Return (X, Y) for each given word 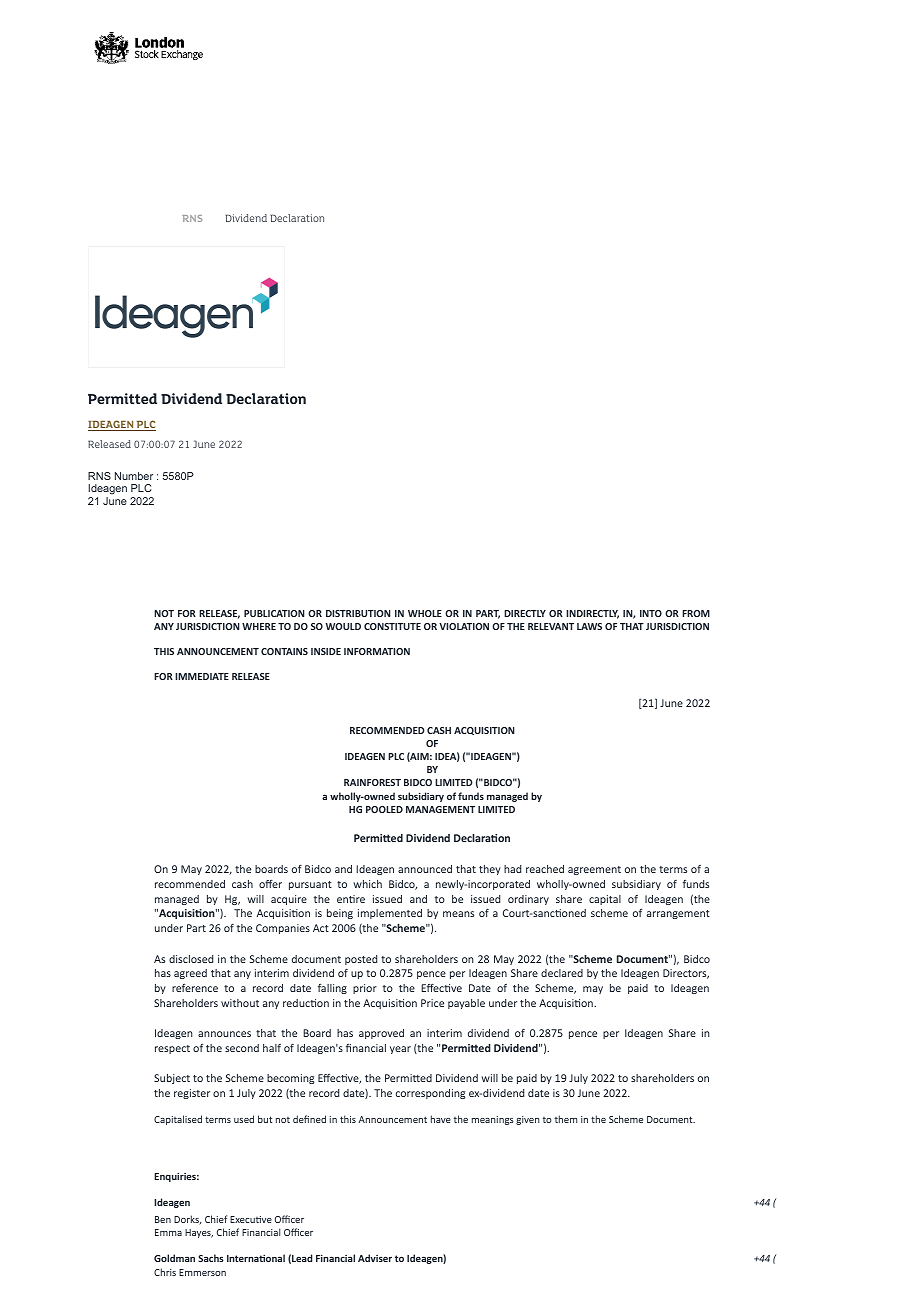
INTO (651, 613)
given (528, 1120)
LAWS (589, 626)
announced (425, 869)
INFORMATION (377, 651)
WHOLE (425, 613)
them (566, 1119)
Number (134, 476)
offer (270, 883)
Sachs (211, 1258)
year (400, 1050)
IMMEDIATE (202, 676)
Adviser (375, 1258)
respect (172, 1049)
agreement (594, 870)
